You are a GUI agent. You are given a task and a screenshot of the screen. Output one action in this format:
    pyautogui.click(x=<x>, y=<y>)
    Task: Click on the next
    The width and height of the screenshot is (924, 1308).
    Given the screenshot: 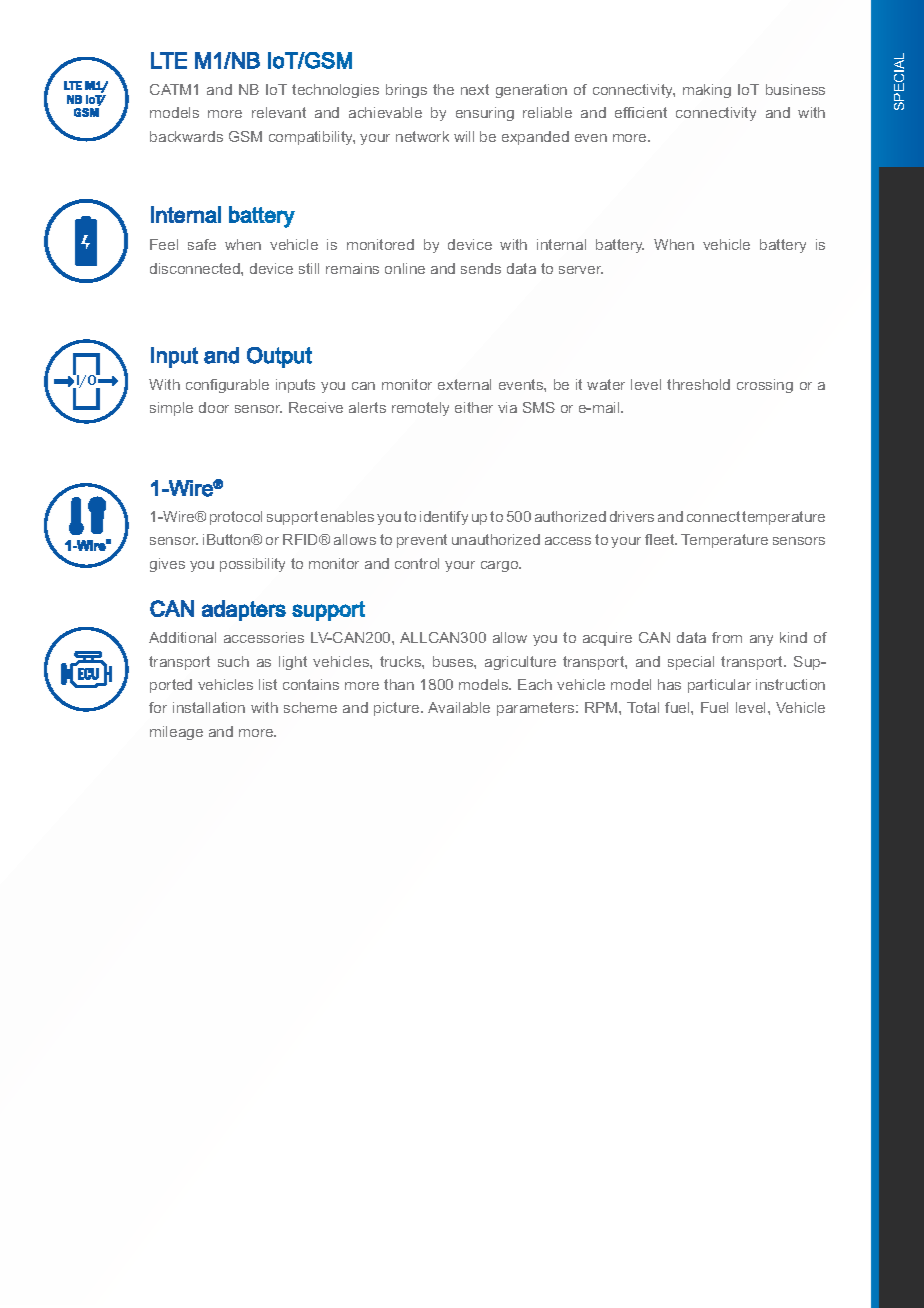 What is the action you would take?
    pyautogui.click(x=475, y=89)
